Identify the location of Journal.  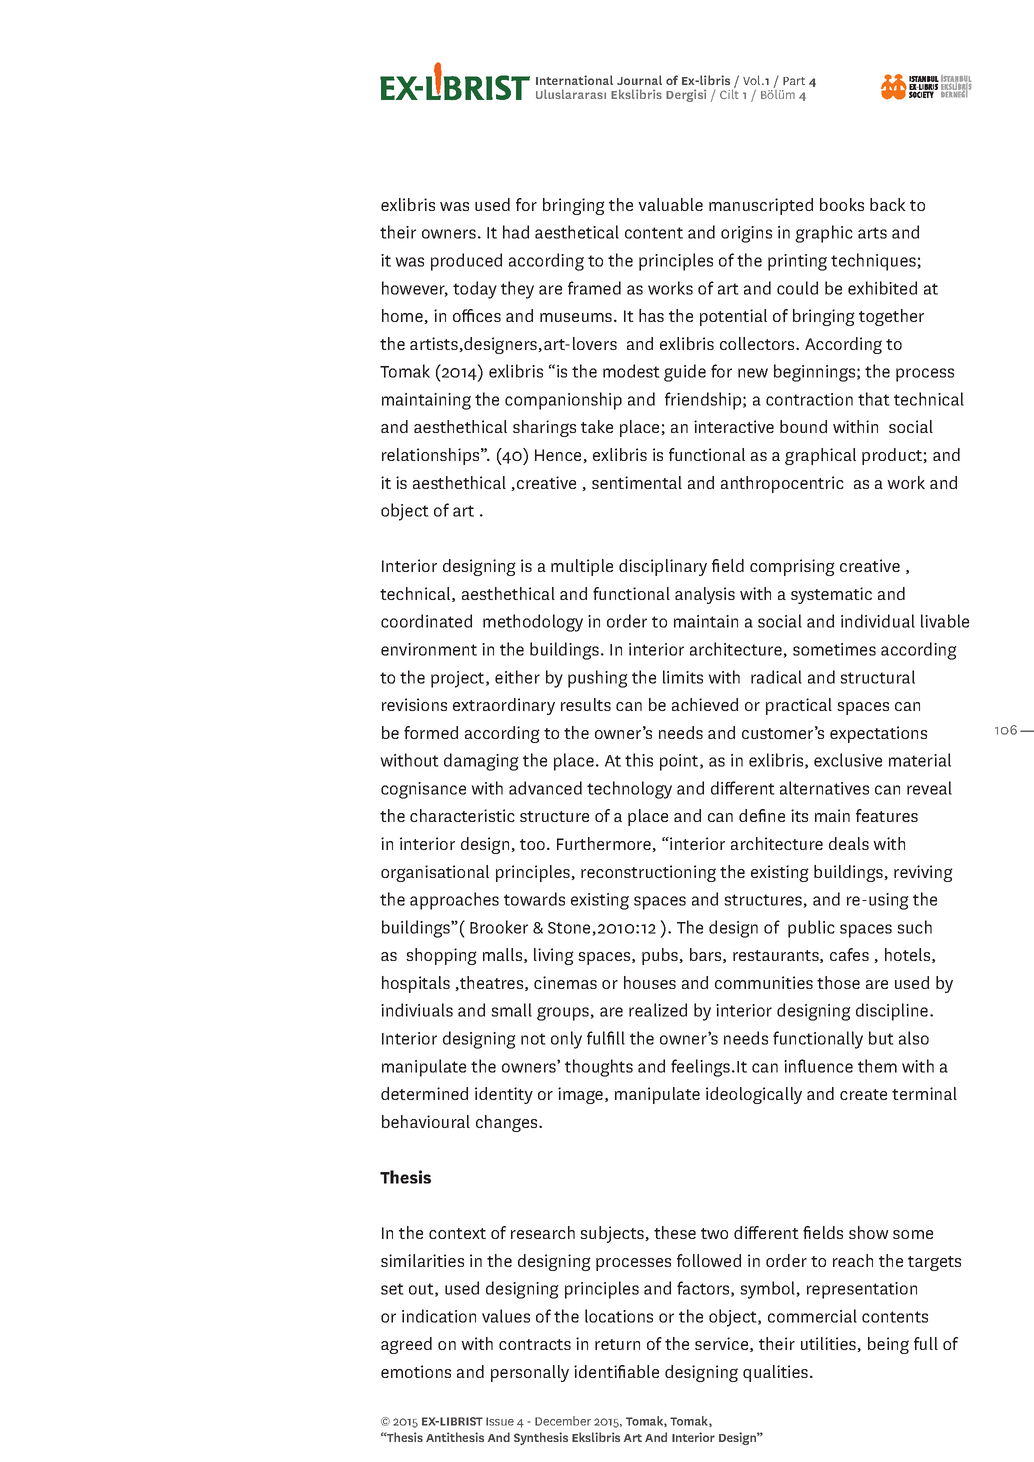
(639, 80).
